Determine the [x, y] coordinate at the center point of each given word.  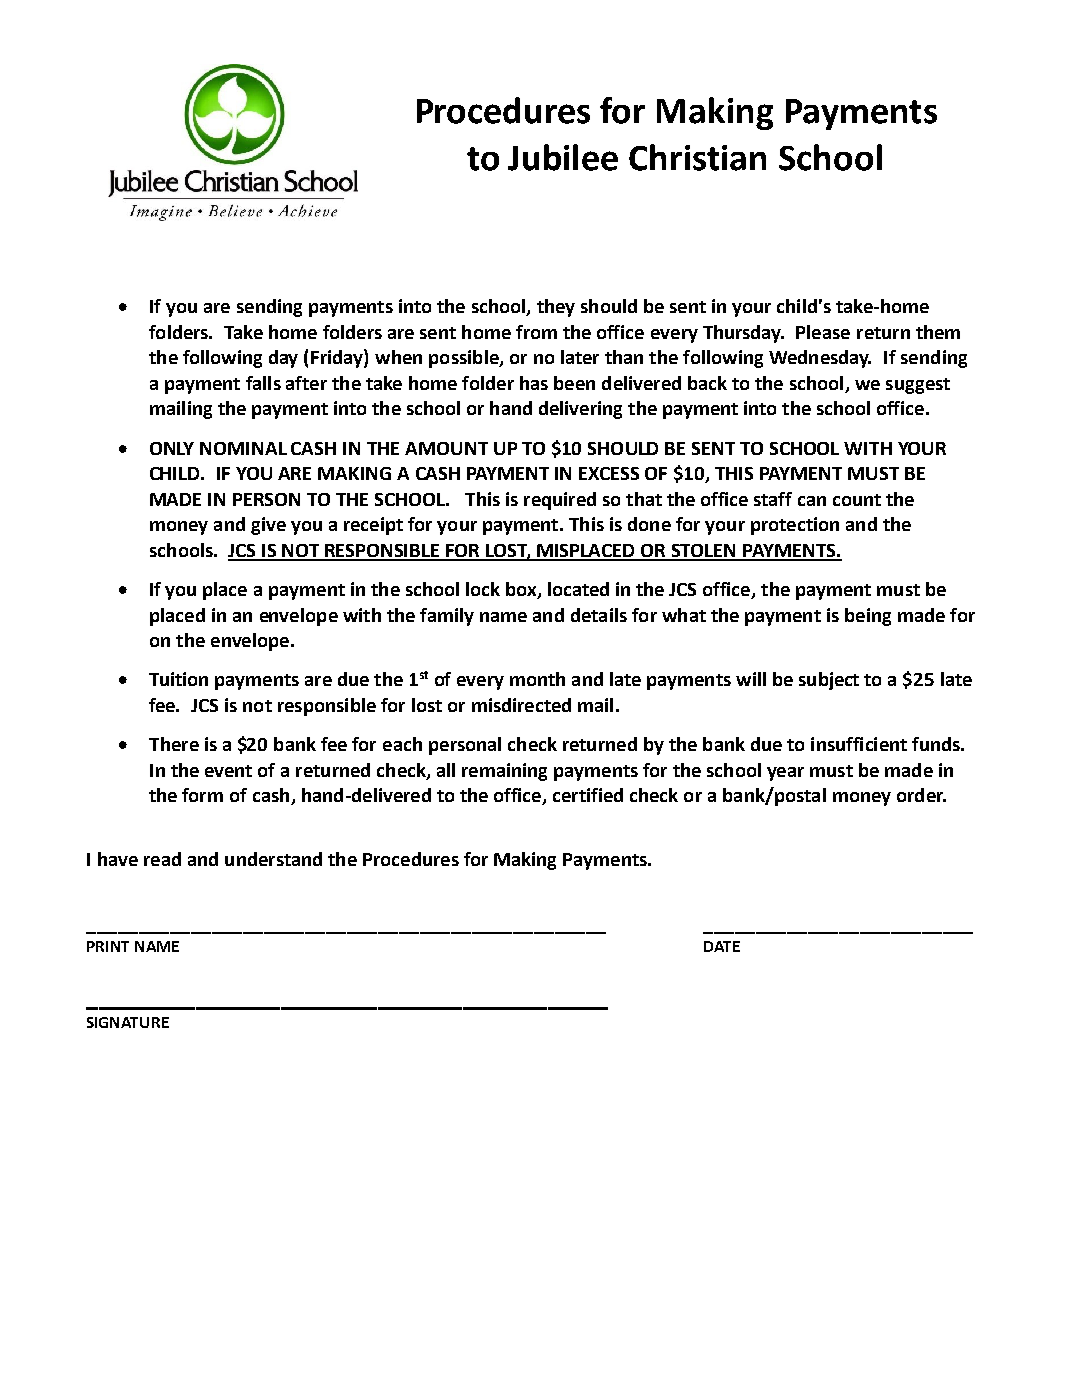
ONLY [172, 448]
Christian [697, 157]
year [785, 774]
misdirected [521, 705]
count [857, 500]
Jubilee [563, 157]
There [174, 744]
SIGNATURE [128, 1022]
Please [823, 332]
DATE [722, 946]
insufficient [859, 744]
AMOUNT [446, 448]
